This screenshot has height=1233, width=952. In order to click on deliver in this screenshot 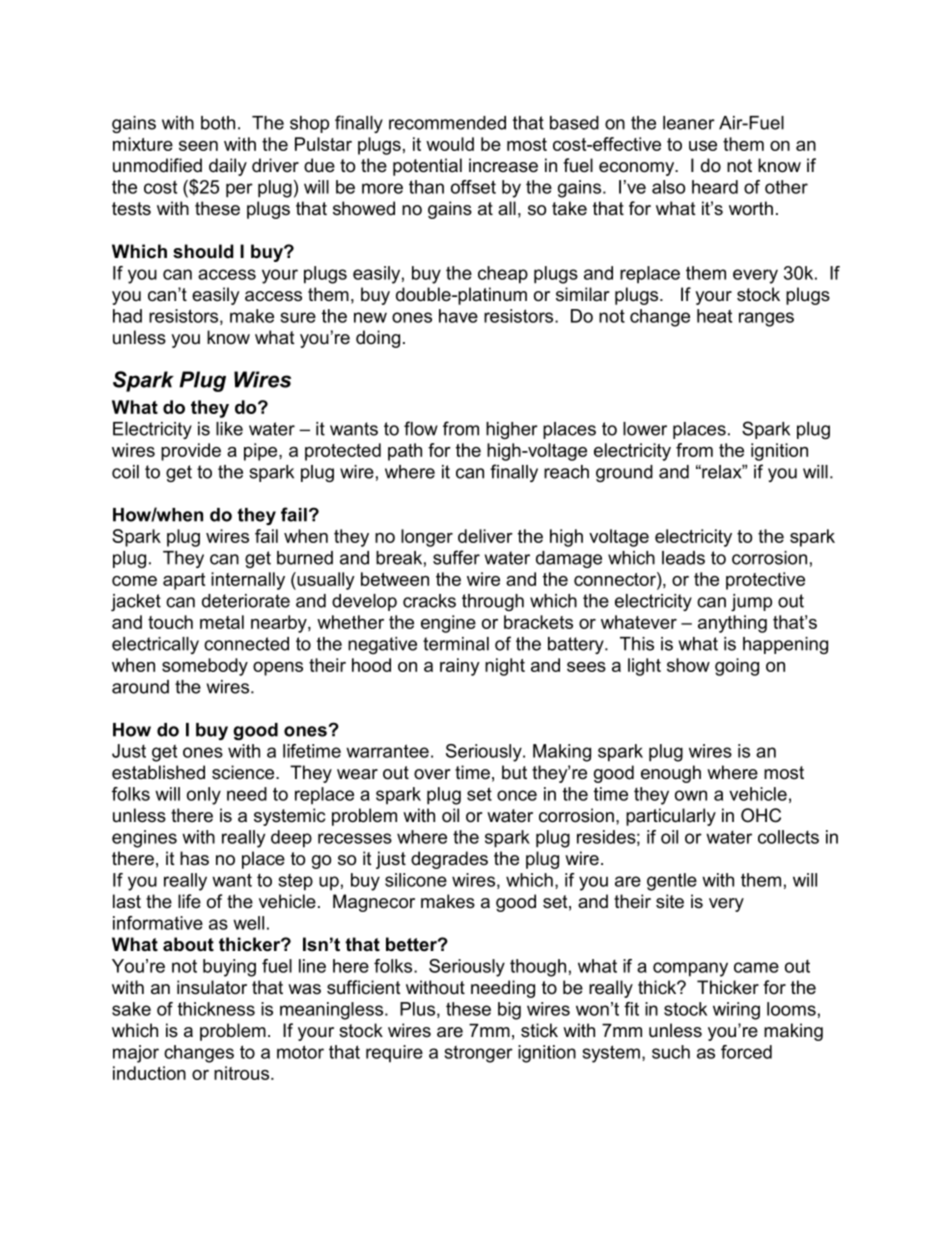, I will do `click(485, 536)`.
